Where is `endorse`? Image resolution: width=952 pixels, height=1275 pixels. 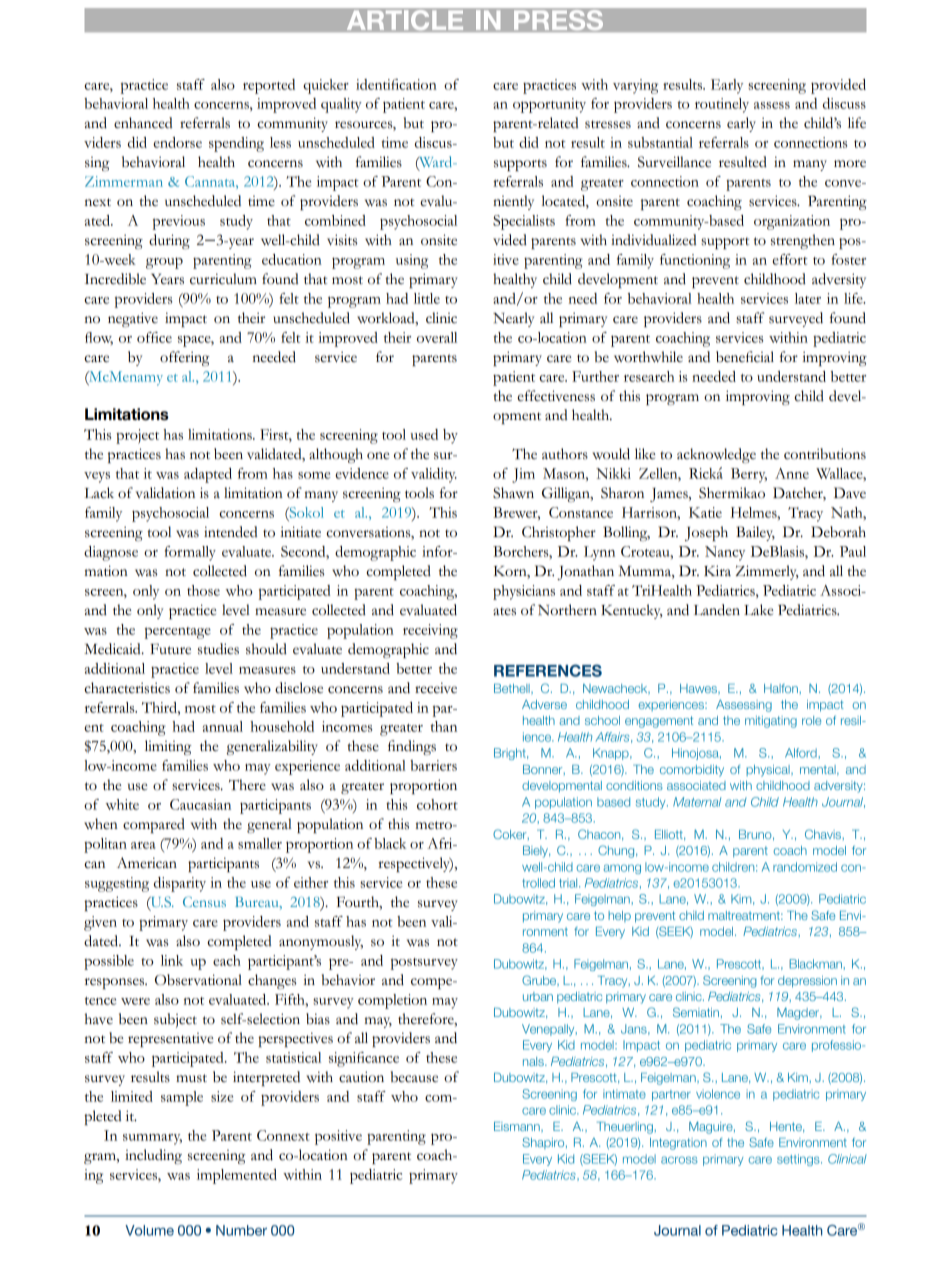 endorse is located at coordinates (177, 142).
